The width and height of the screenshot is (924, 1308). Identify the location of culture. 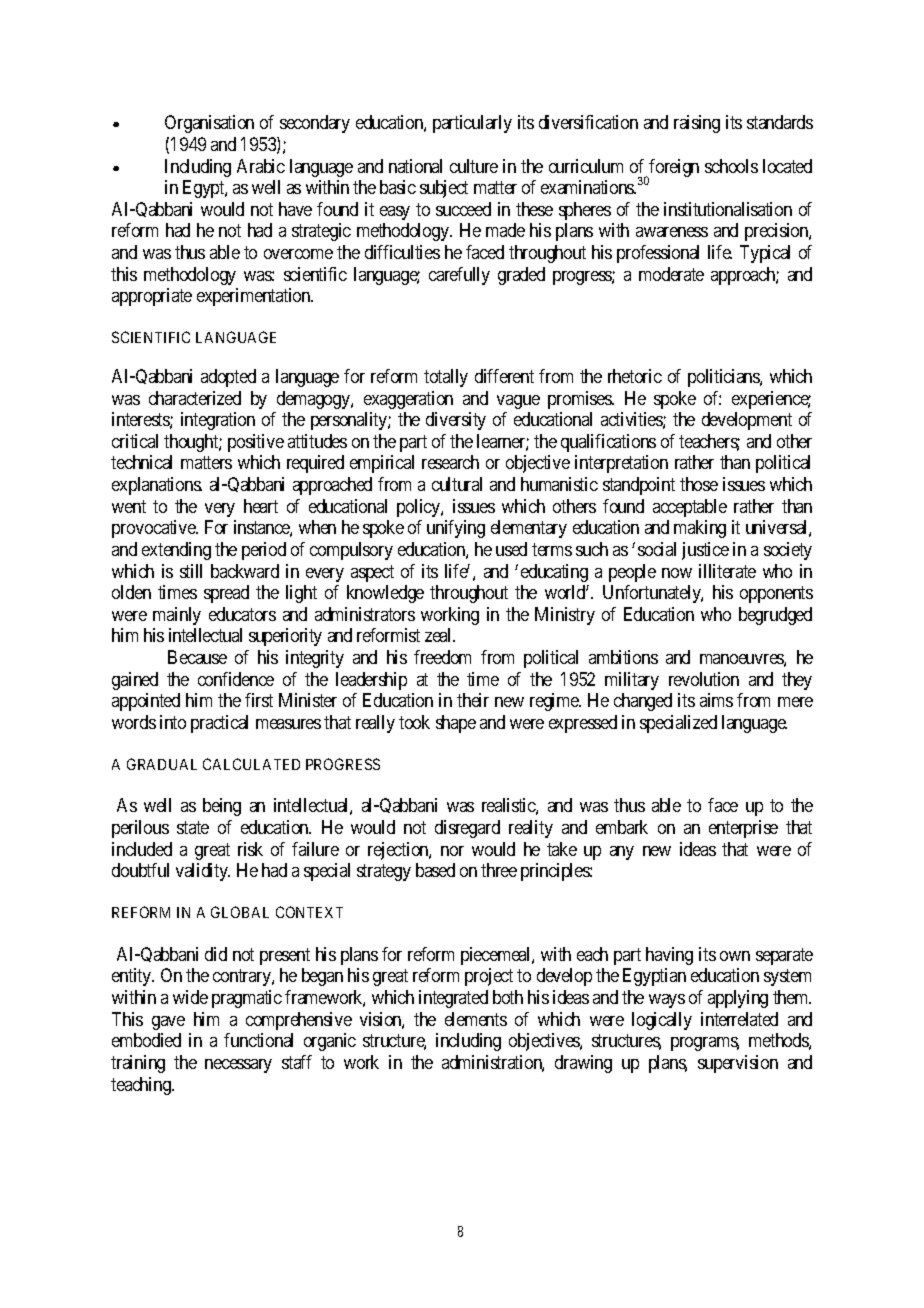
(474, 166).
